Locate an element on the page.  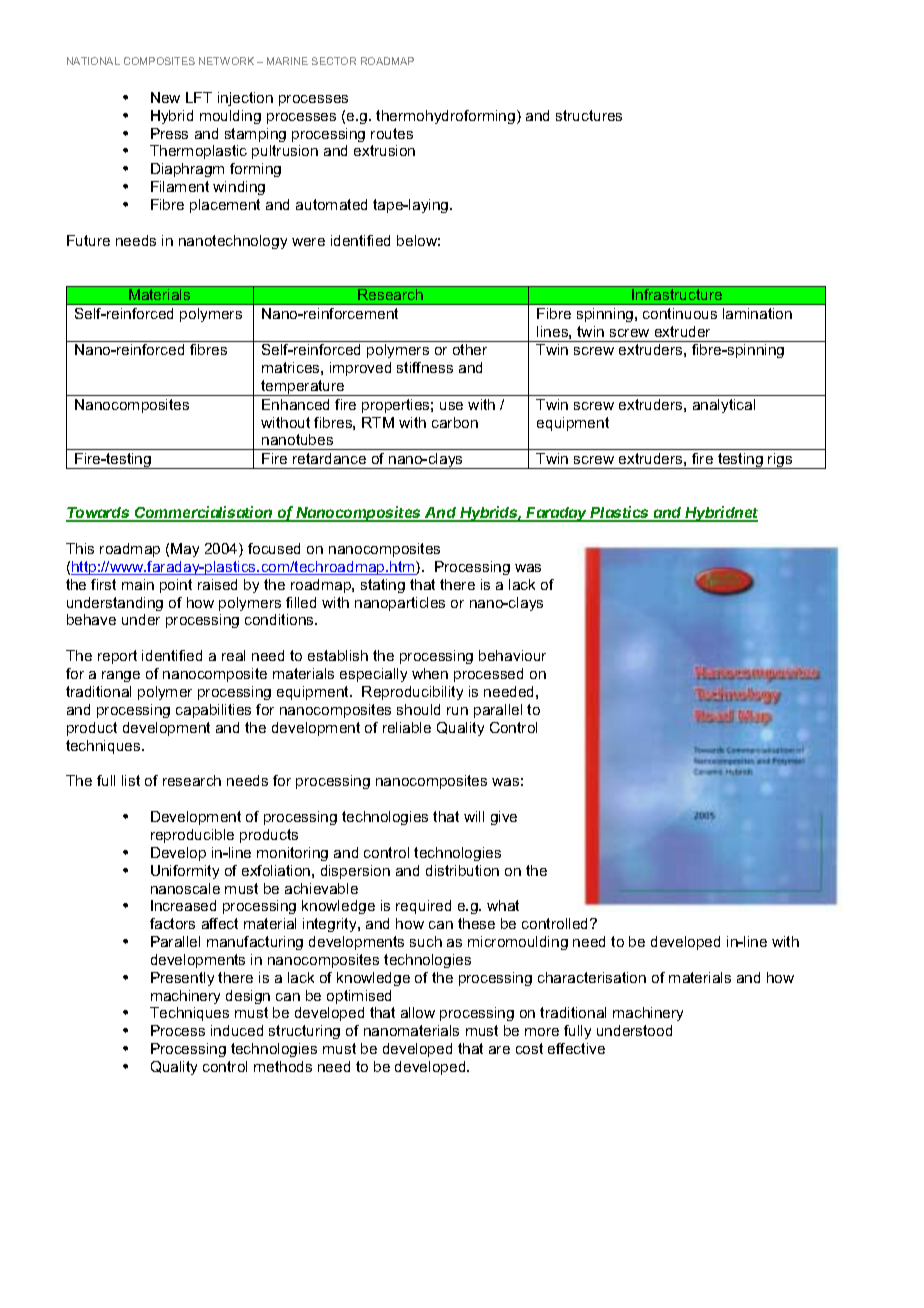
rigs is located at coordinates (781, 461).
